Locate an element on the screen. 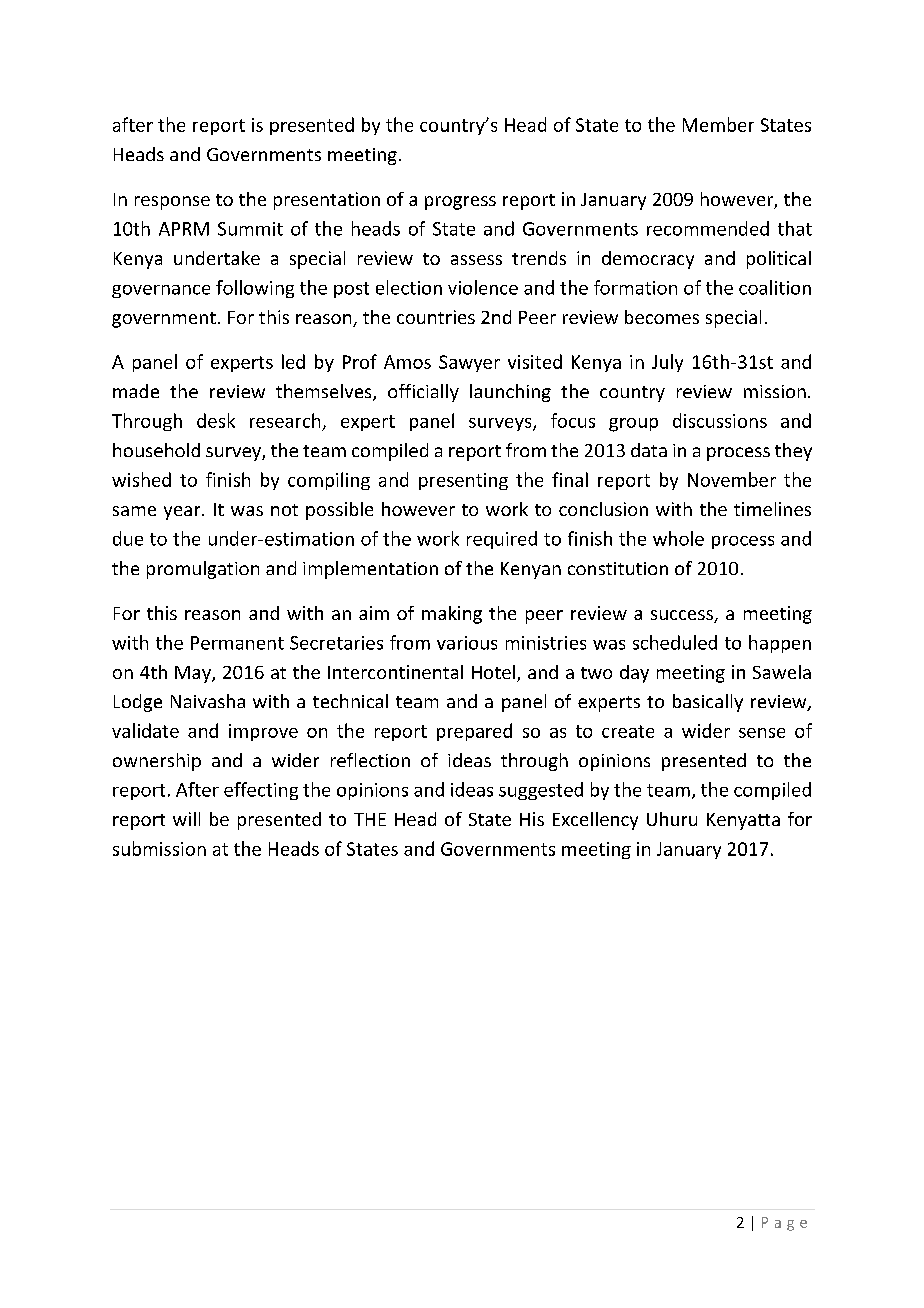 The width and height of the screenshot is (924, 1308). July is located at coordinates (667, 363).
